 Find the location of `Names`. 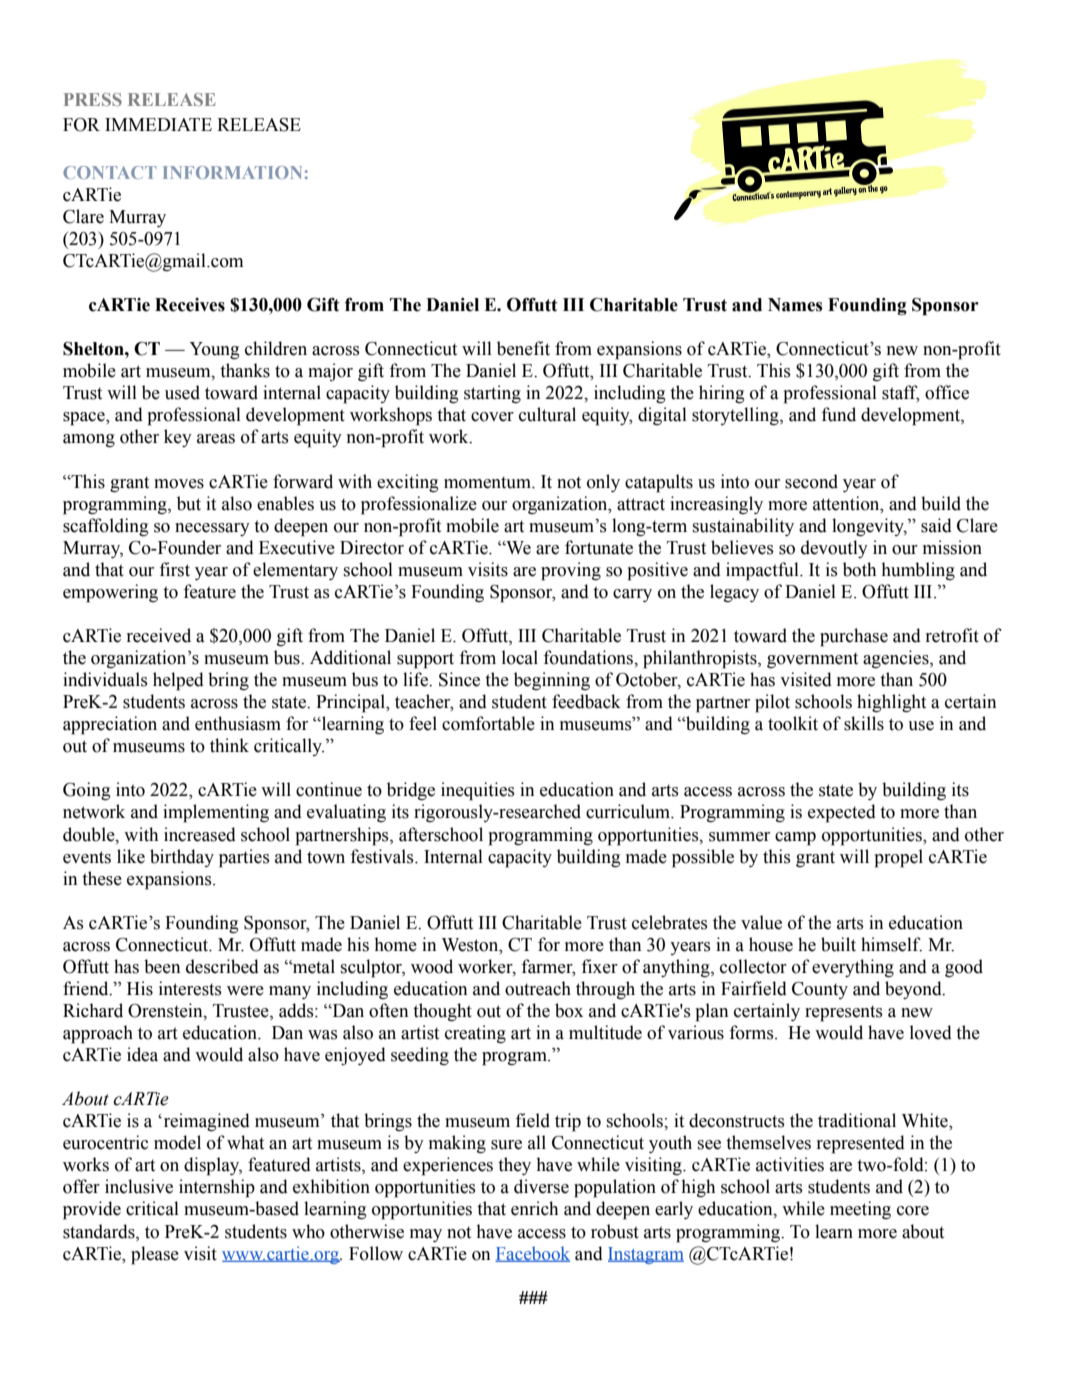

Names is located at coordinates (795, 305).
